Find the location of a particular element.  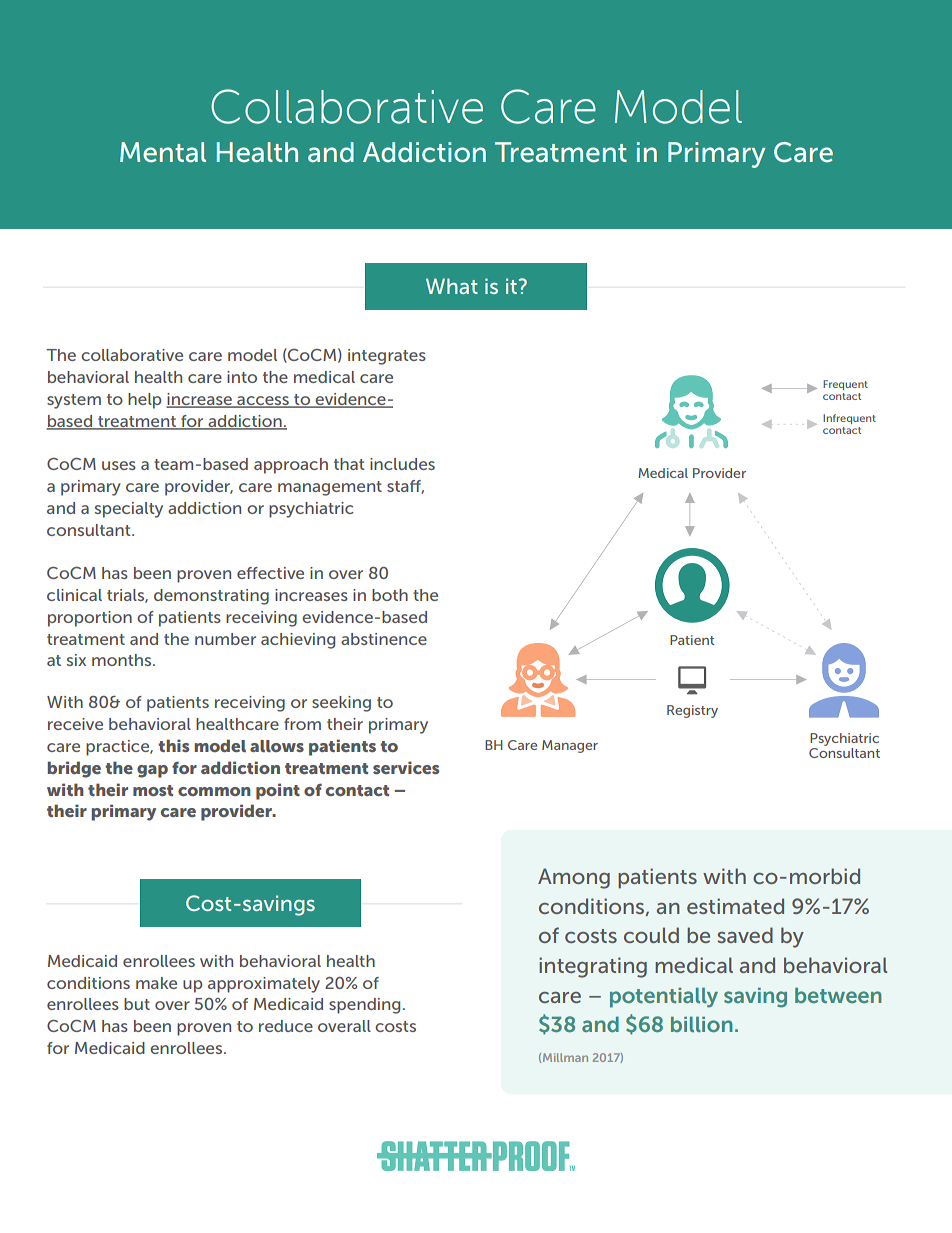

includes is located at coordinates (402, 464).
